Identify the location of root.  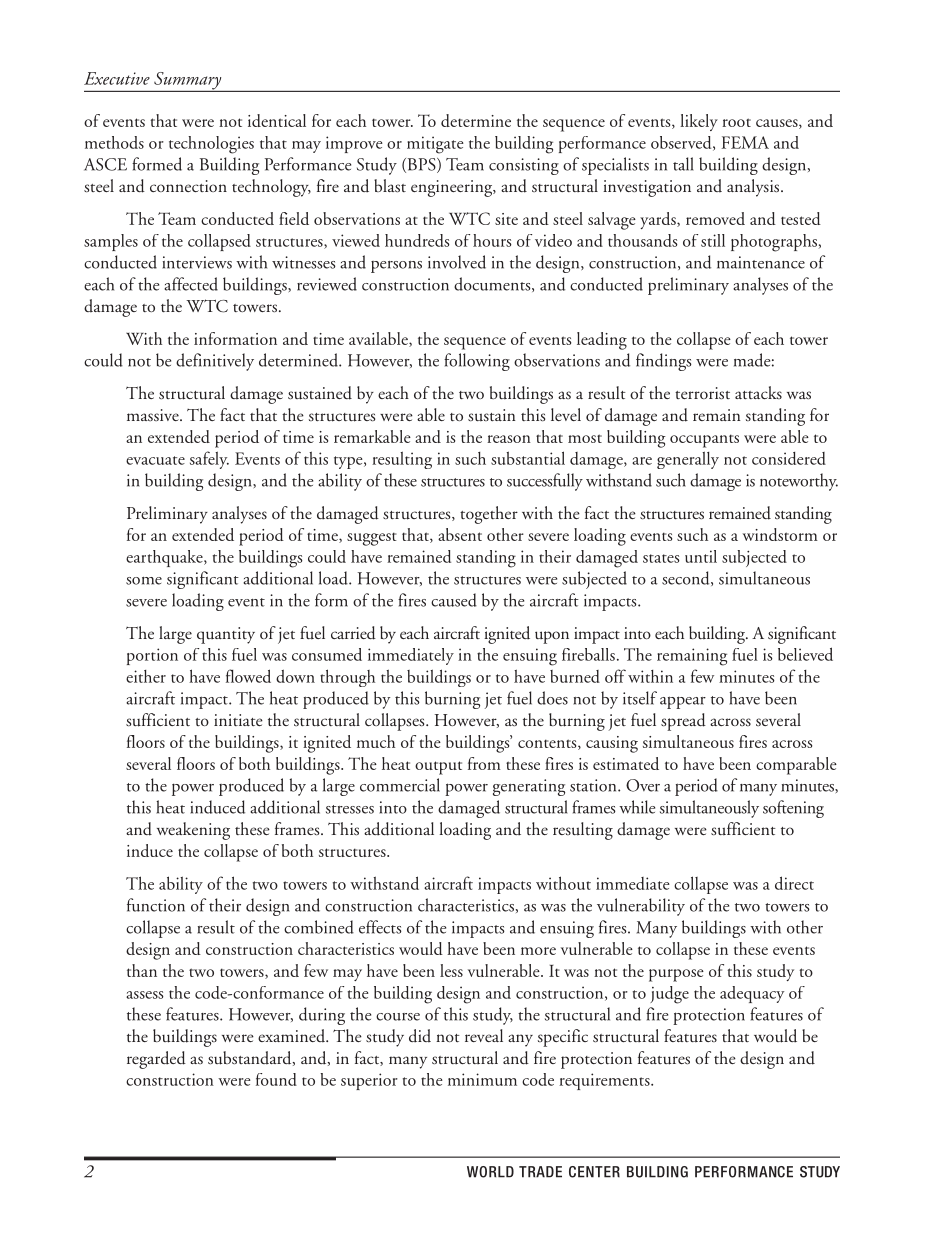
(736, 122).
